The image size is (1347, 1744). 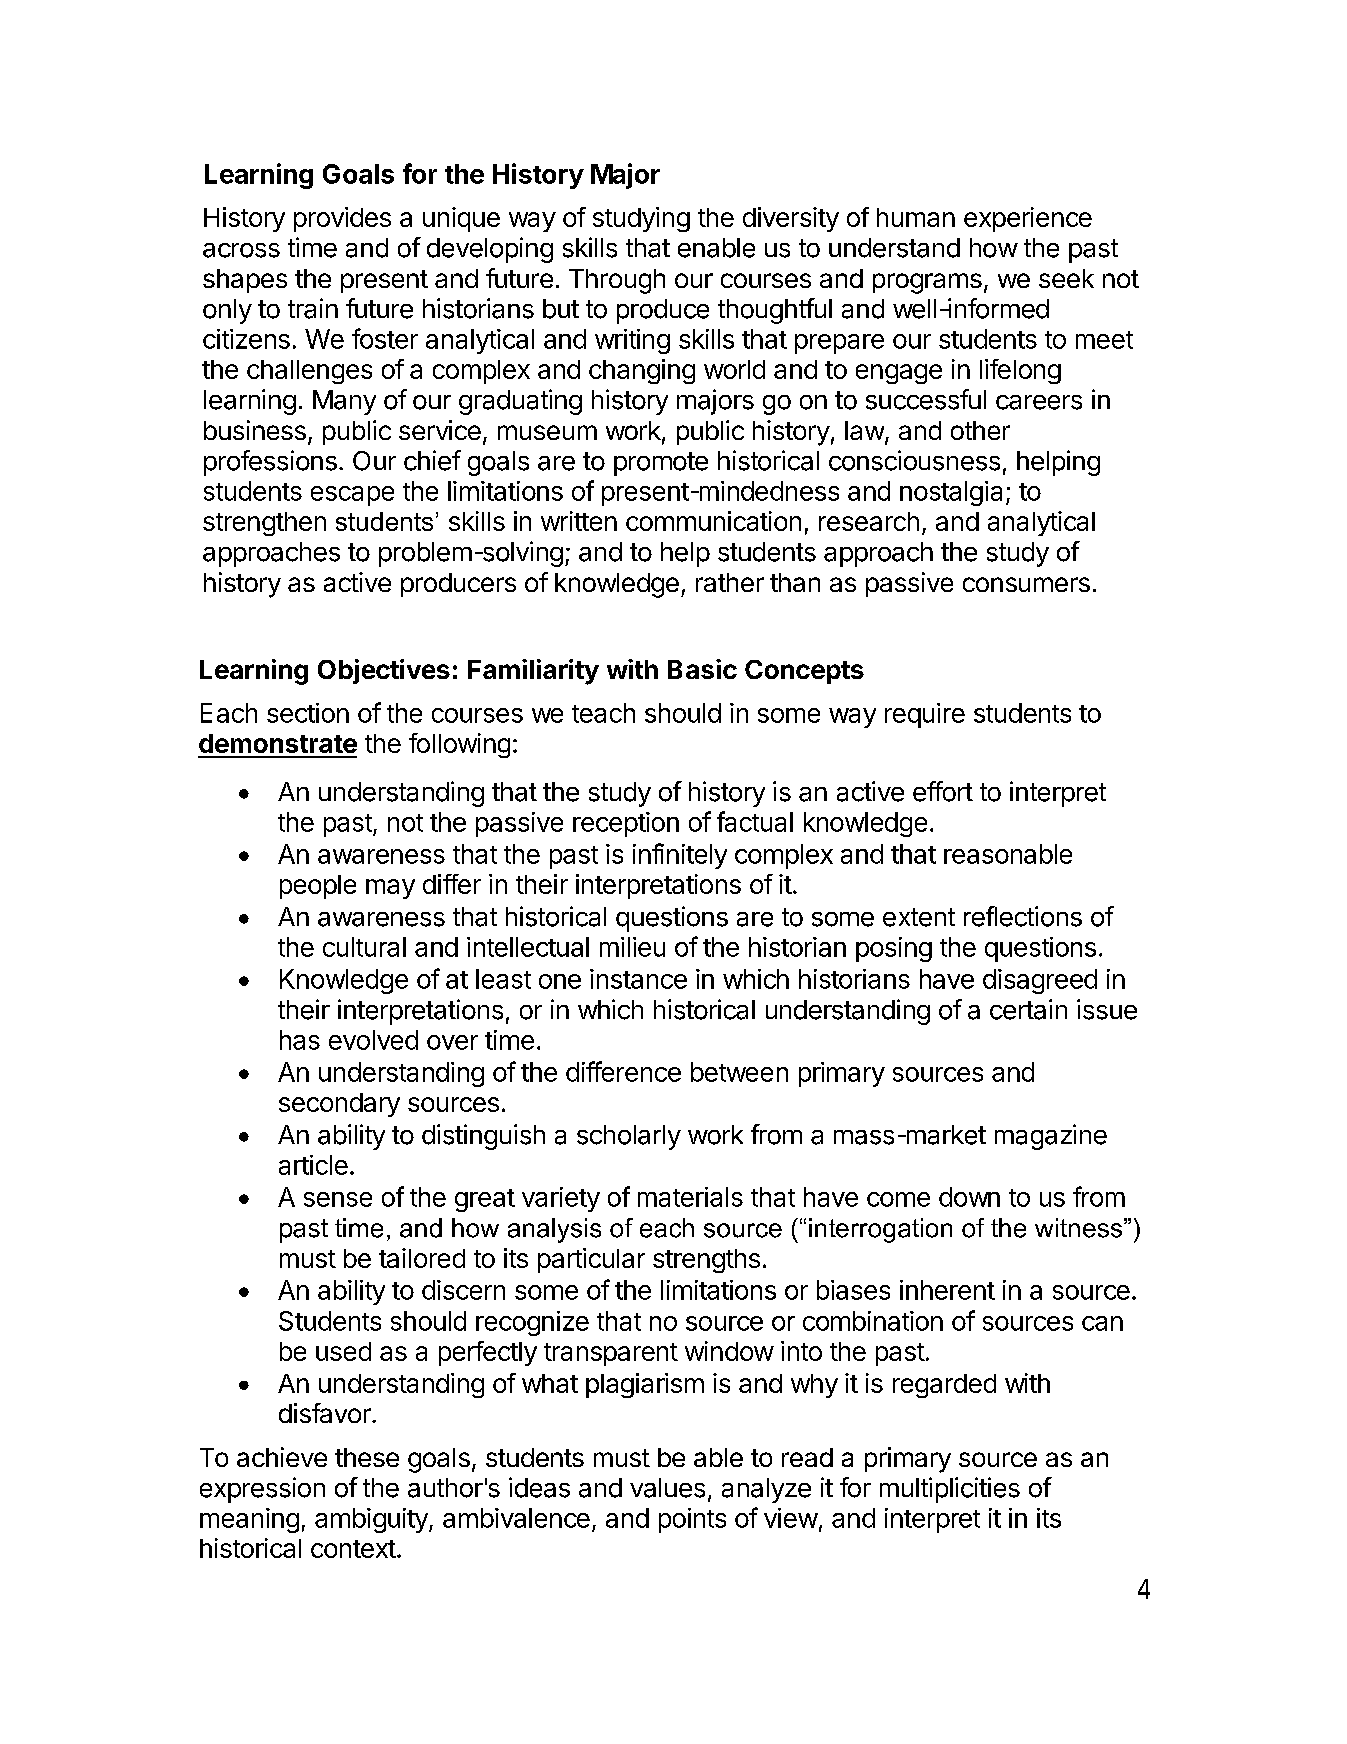 I want to click on Basic, so click(x=702, y=669).
